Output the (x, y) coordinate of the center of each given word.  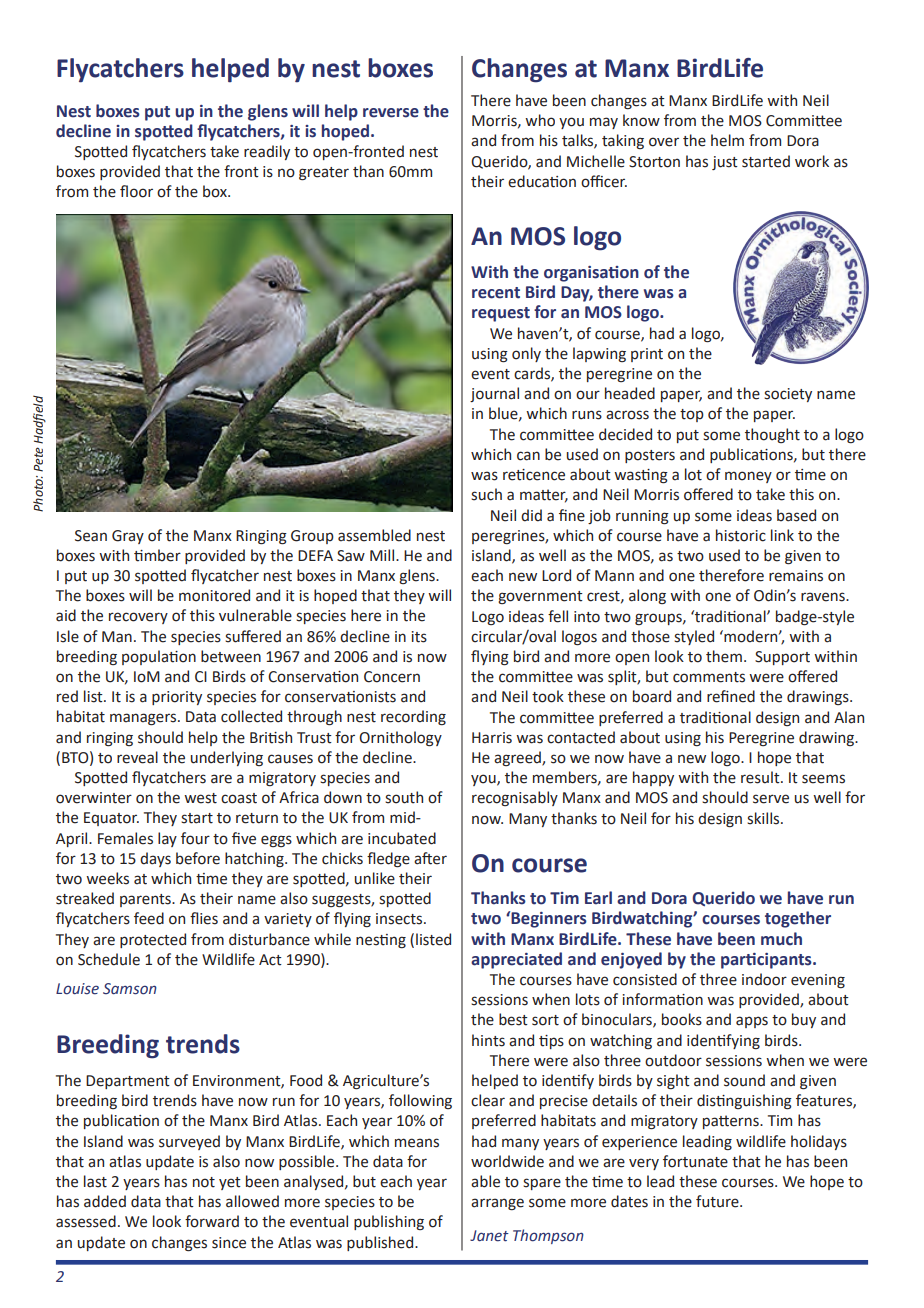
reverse (391, 113)
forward (212, 1221)
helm (727, 140)
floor (136, 191)
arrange (497, 1204)
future (718, 1201)
